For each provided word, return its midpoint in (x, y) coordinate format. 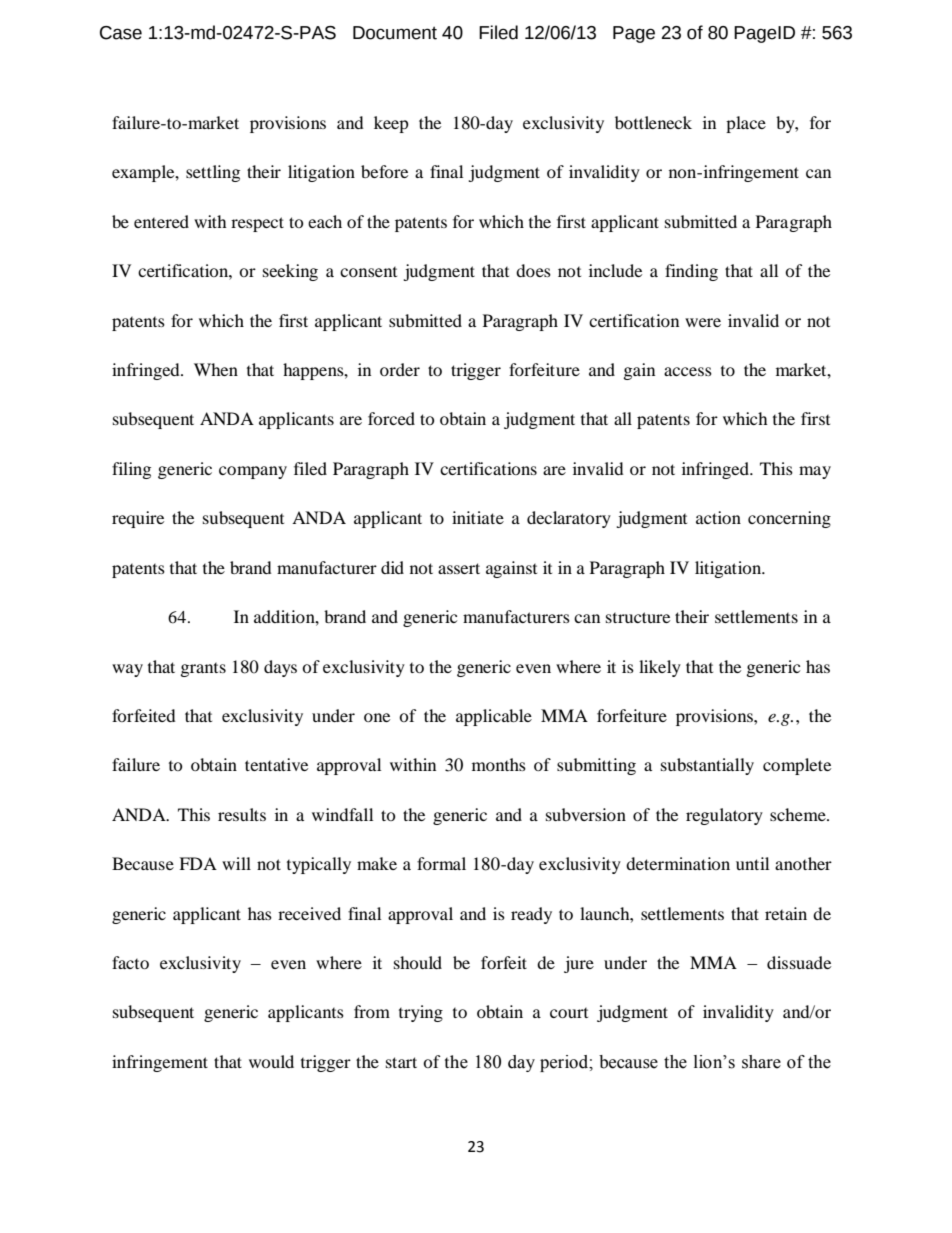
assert (459, 568)
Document (395, 33)
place (746, 124)
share (761, 1062)
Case (121, 33)
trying (421, 1013)
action (718, 517)
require (138, 519)
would (271, 1061)
